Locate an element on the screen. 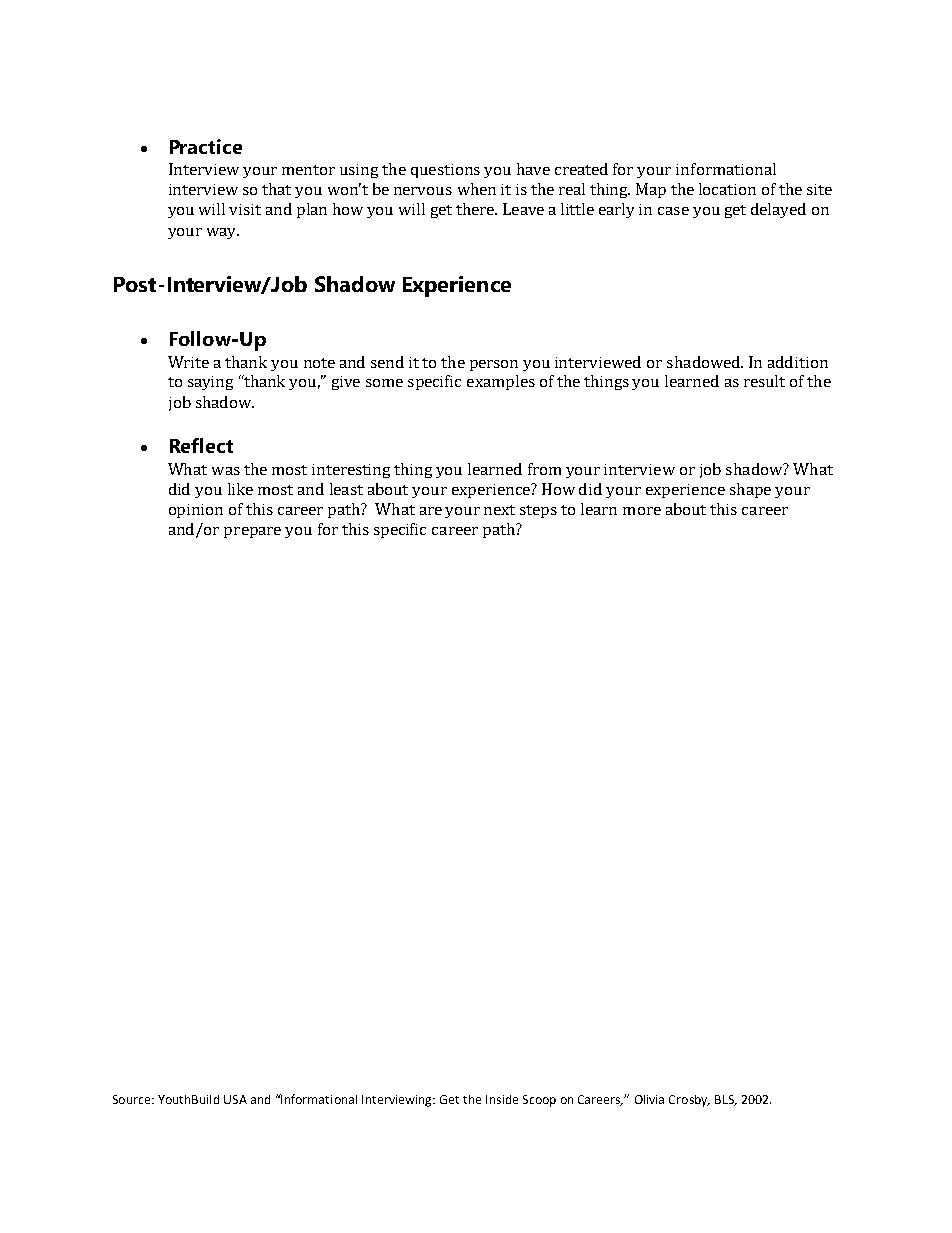  result is located at coordinates (764, 381).
